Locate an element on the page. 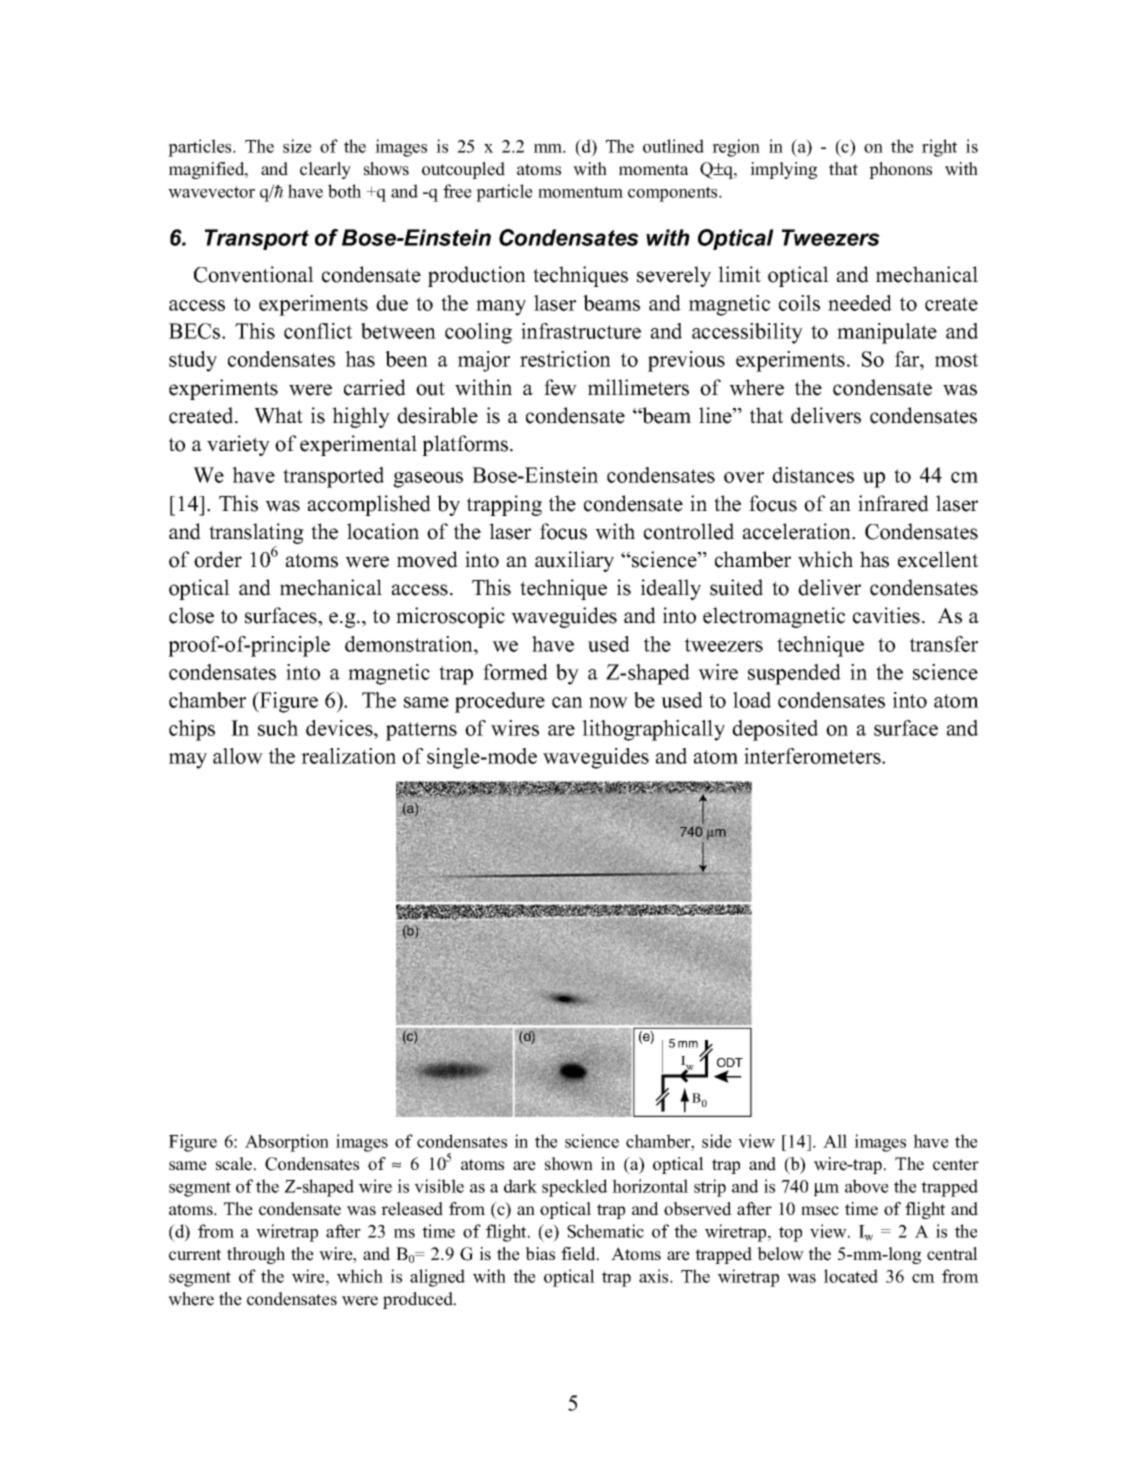 The image size is (1147, 1484). infrared is located at coordinates (893, 503).
